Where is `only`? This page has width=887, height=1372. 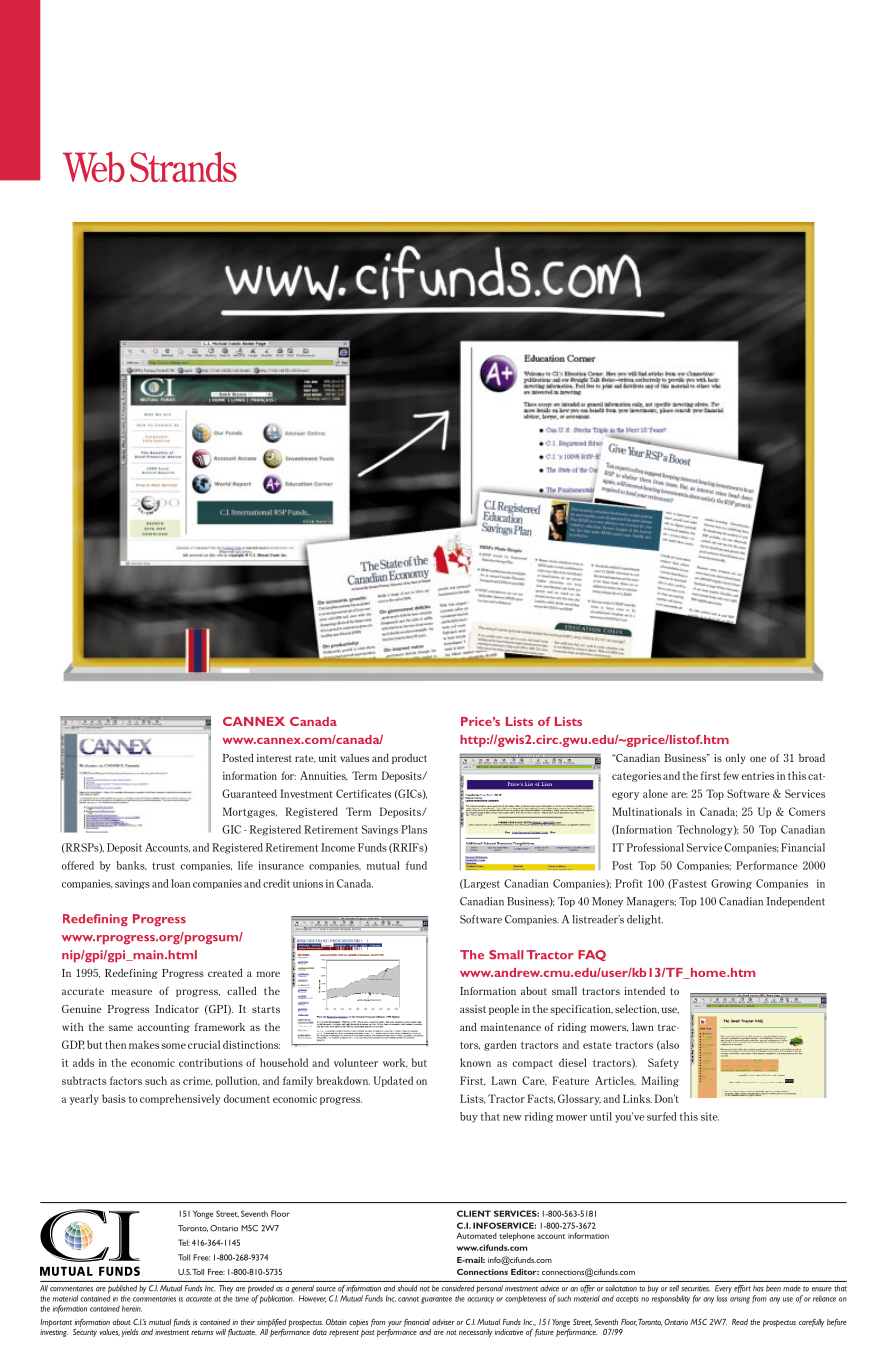 only is located at coordinates (736, 758).
